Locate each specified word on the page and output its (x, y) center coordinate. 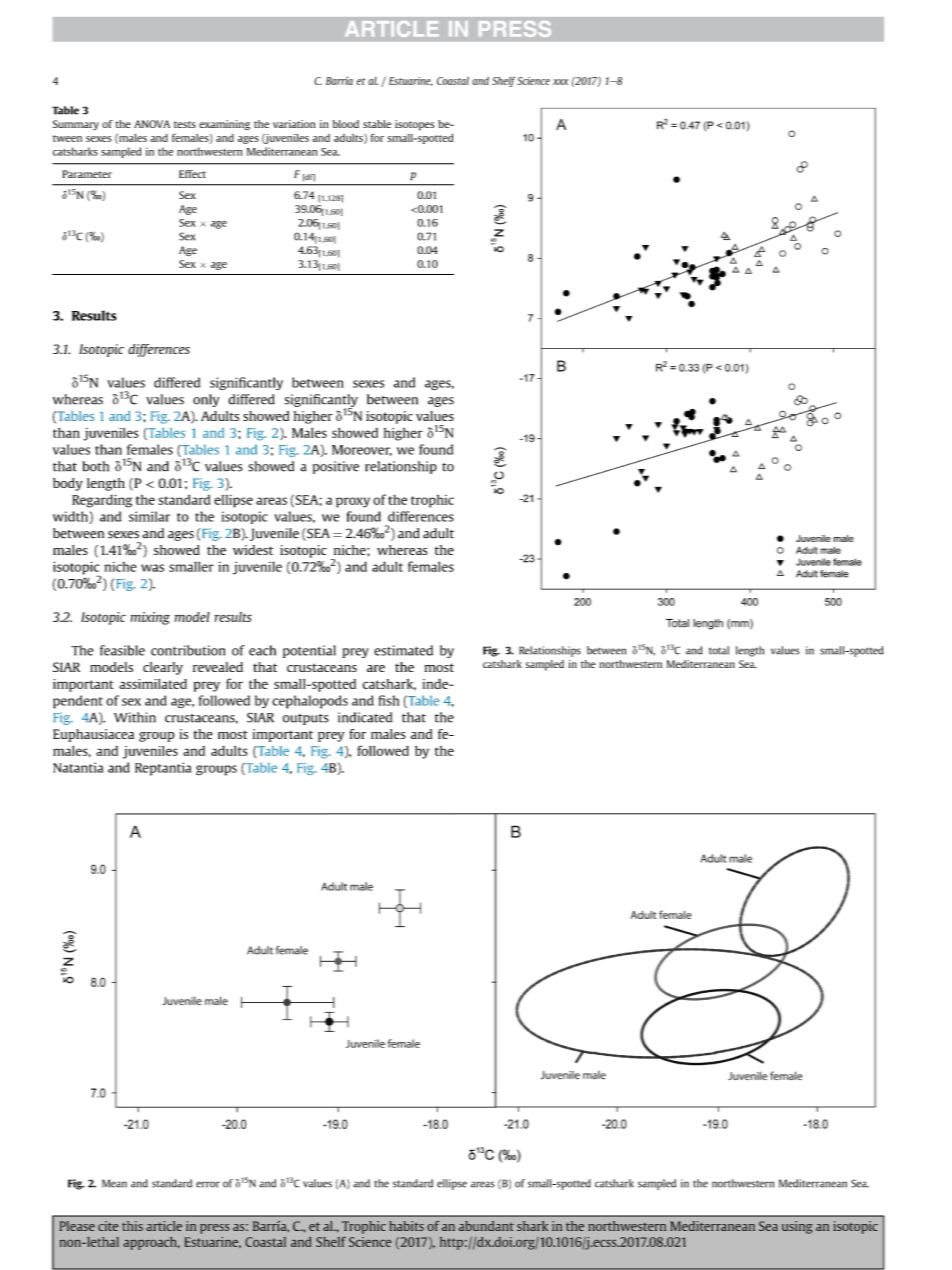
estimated (403, 650)
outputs (306, 719)
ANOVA (152, 124)
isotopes (415, 125)
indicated (365, 717)
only (206, 400)
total (719, 650)
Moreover (362, 450)
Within (135, 717)
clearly (163, 668)
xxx (560, 82)
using (797, 1227)
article (164, 1226)
